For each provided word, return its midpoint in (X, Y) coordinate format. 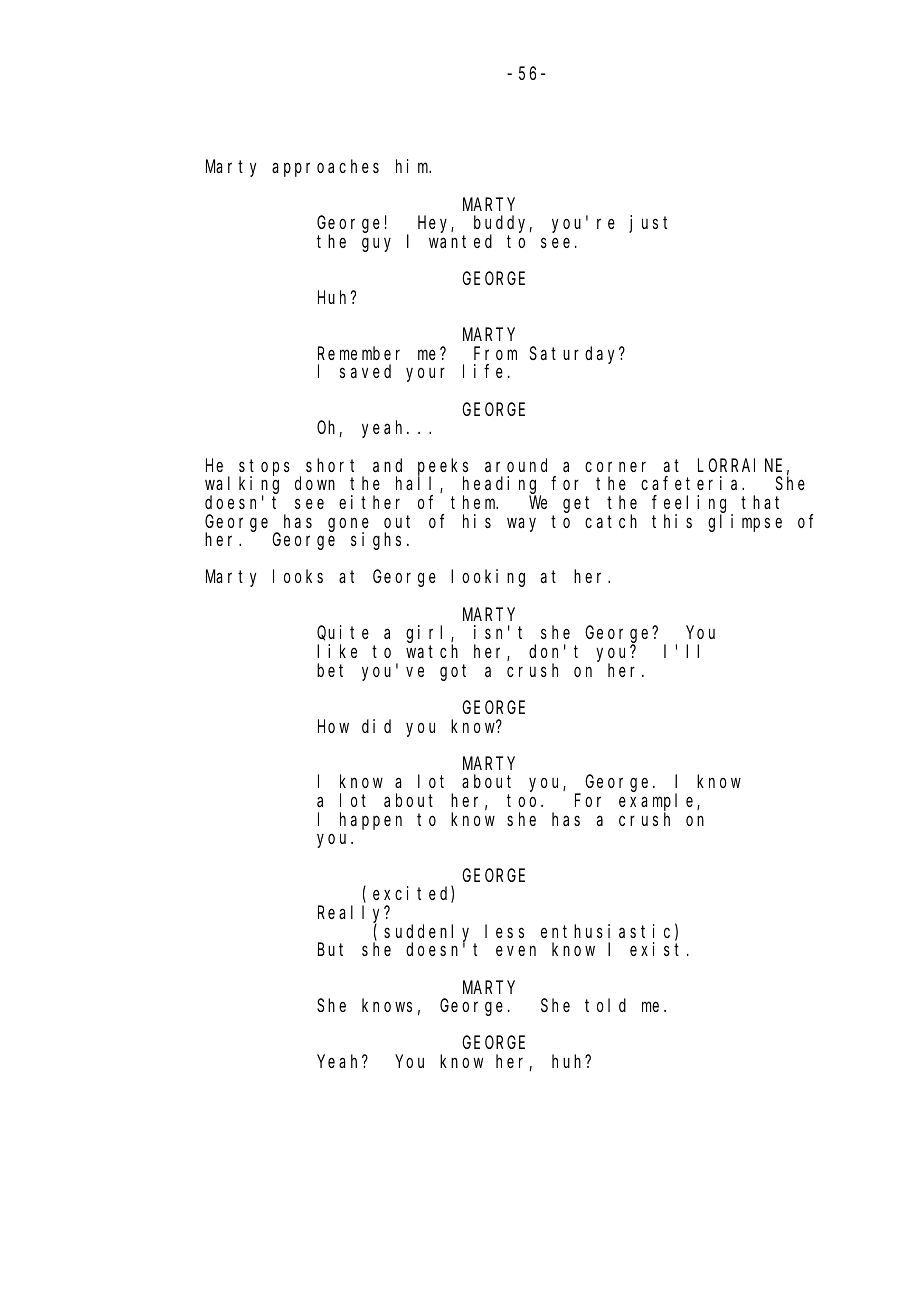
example (658, 803)
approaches (325, 168)
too (524, 801)
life (483, 371)
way (521, 524)
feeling (692, 505)
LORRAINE (740, 465)
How (333, 726)
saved (365, 371)
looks (298, 576)
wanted (460, 241)
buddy (503, 225)
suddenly (430, 934)
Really (352, 915)
